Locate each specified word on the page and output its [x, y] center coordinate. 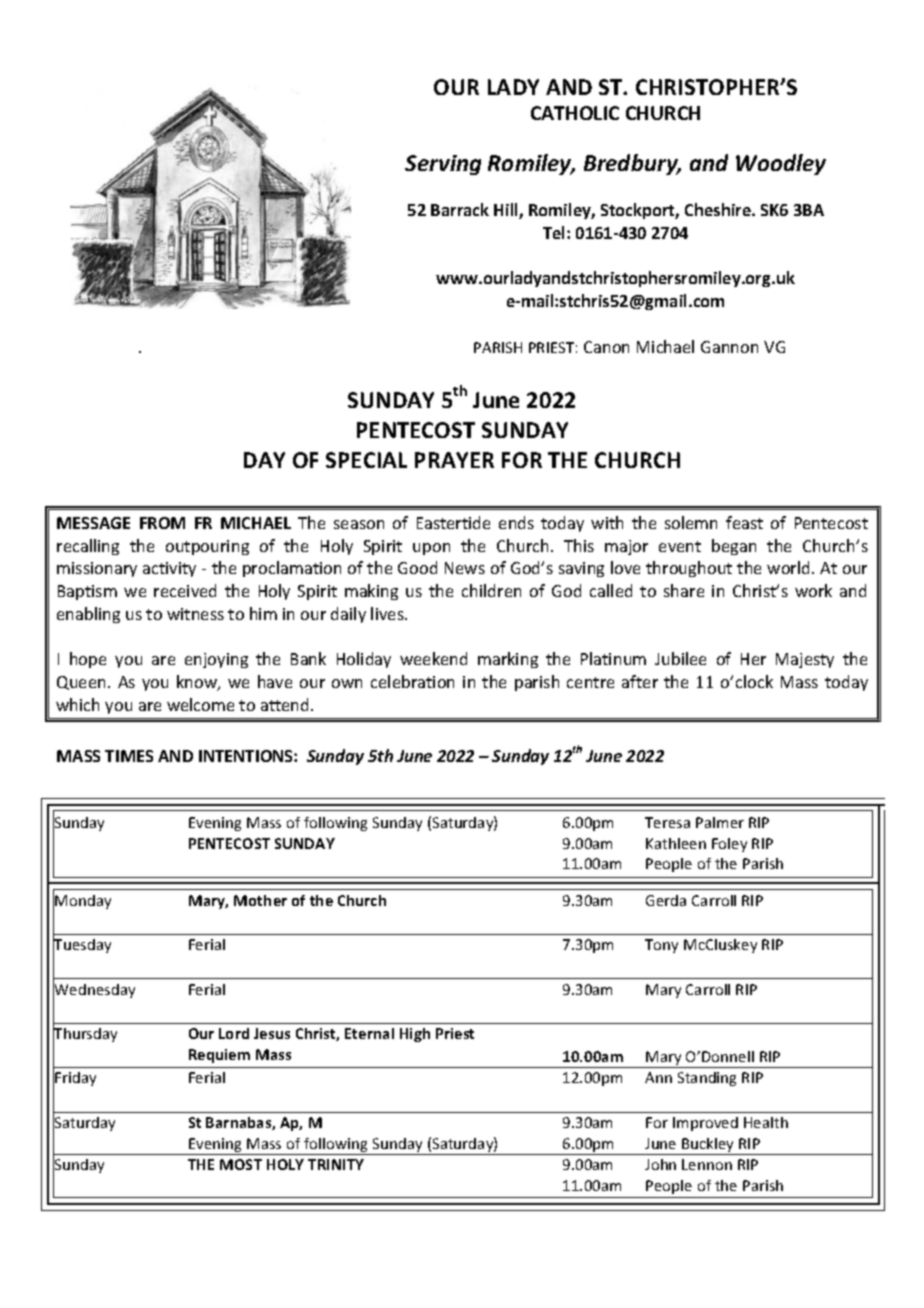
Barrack [460, 209]
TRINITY [336, 1164]
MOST [241, 1164]
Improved [705, 1124]
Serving [443, 165]
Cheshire [719, 209]
